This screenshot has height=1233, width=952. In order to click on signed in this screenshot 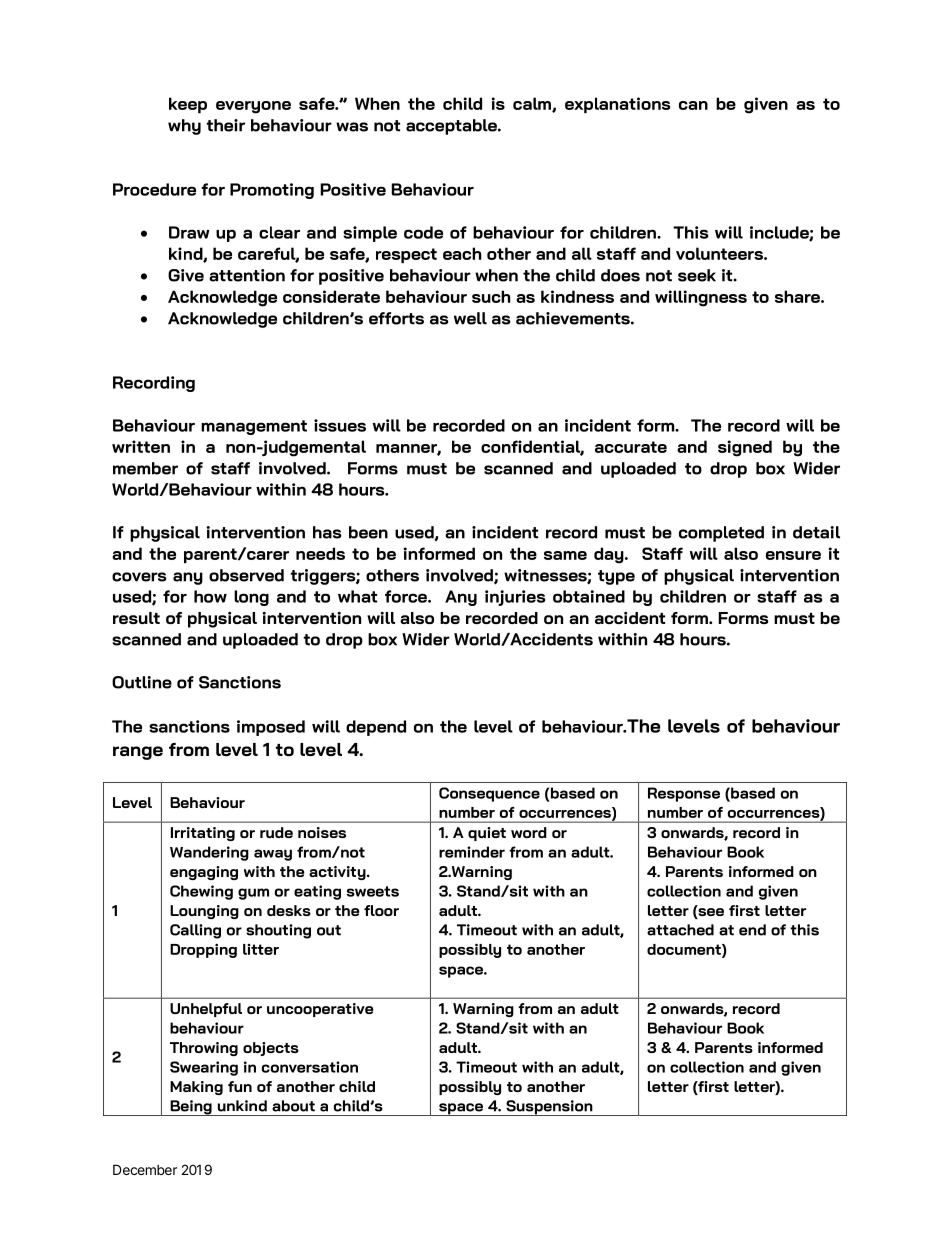, I will do `click(745, 448)`.
